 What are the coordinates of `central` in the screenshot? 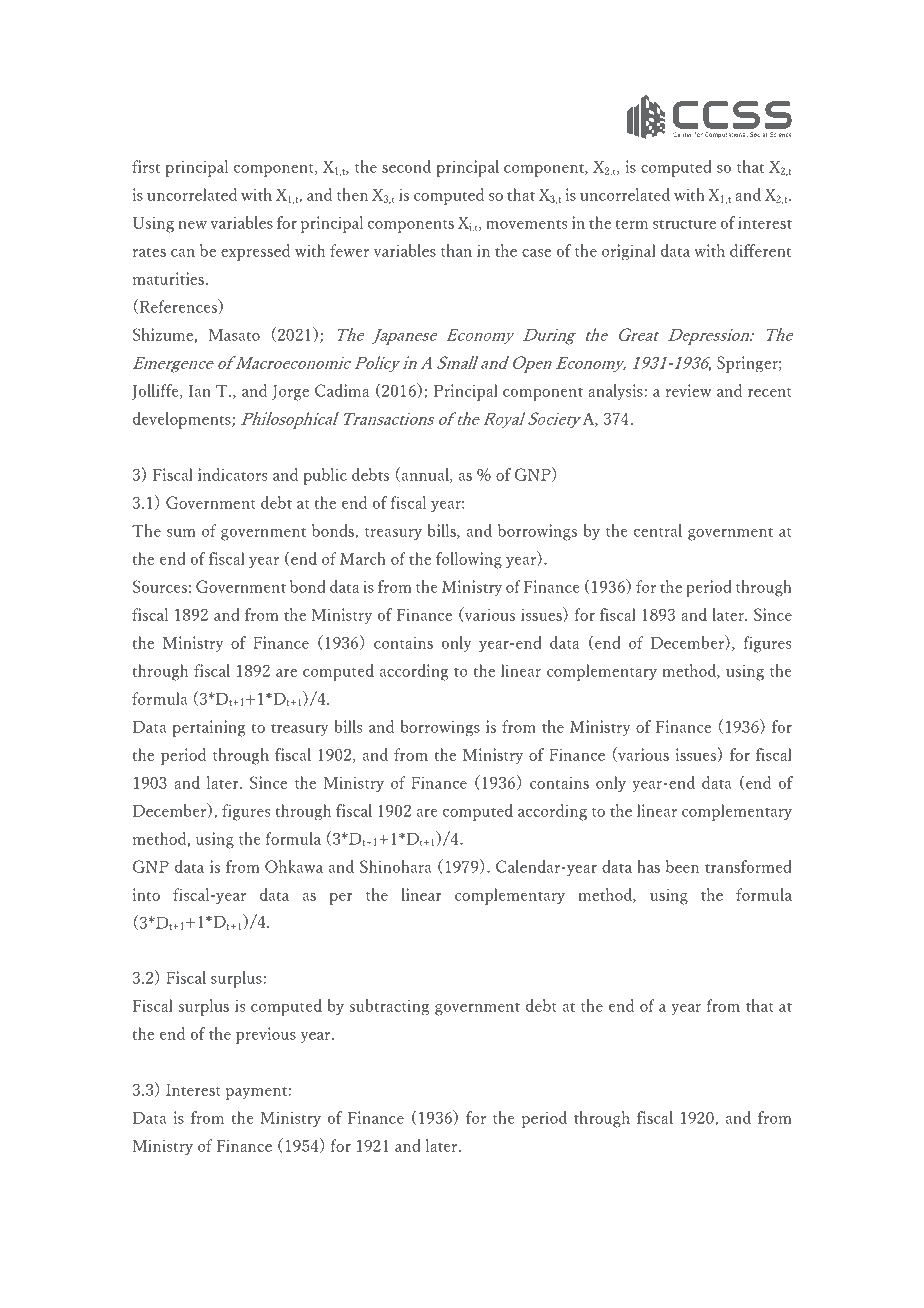 It's located at (658, 530).
